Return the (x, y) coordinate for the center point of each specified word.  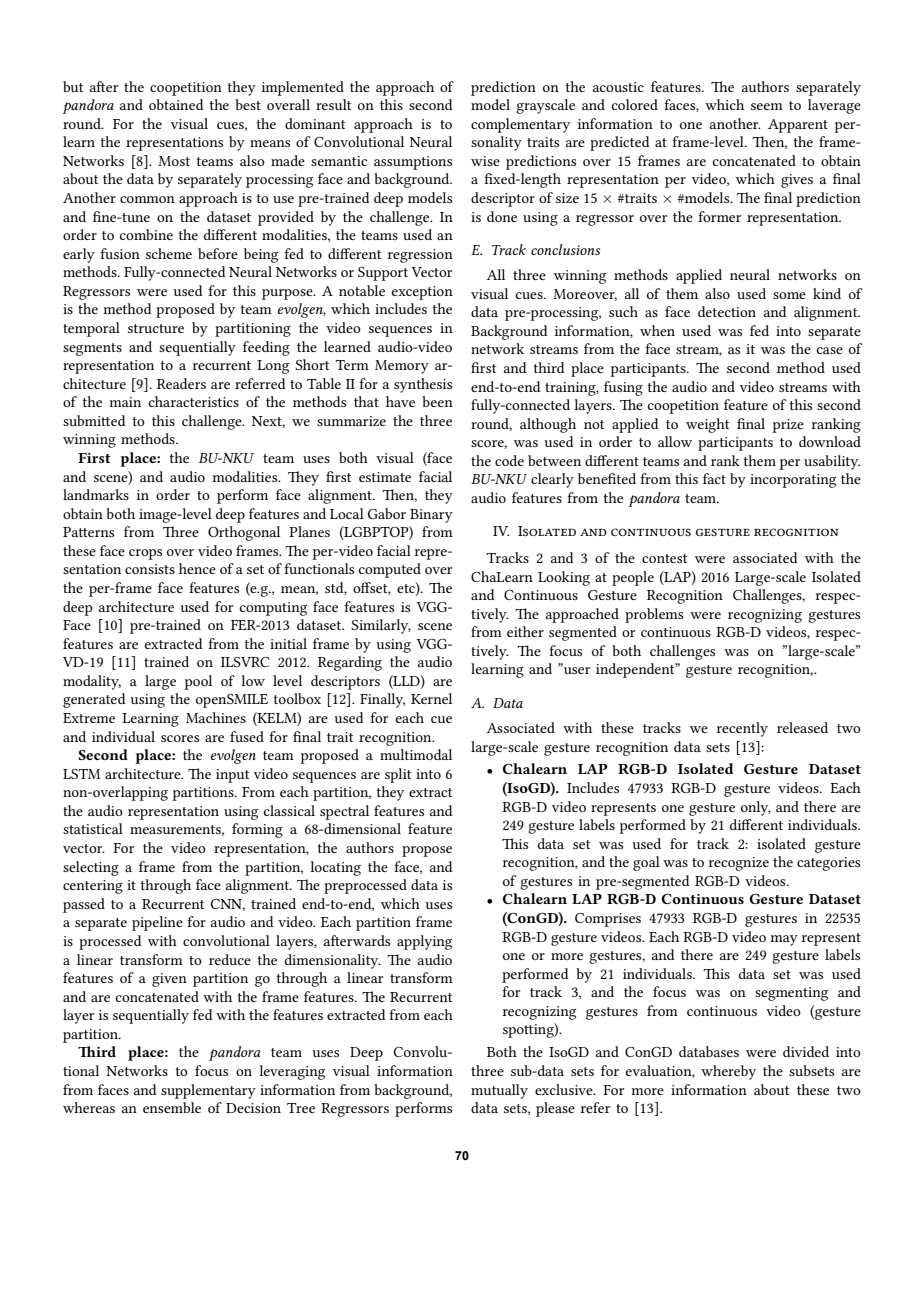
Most (174, 161)
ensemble (172, 1107)
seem (767, 106)
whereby (728, 1072)
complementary (520, 125)
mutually (499, 1091)
